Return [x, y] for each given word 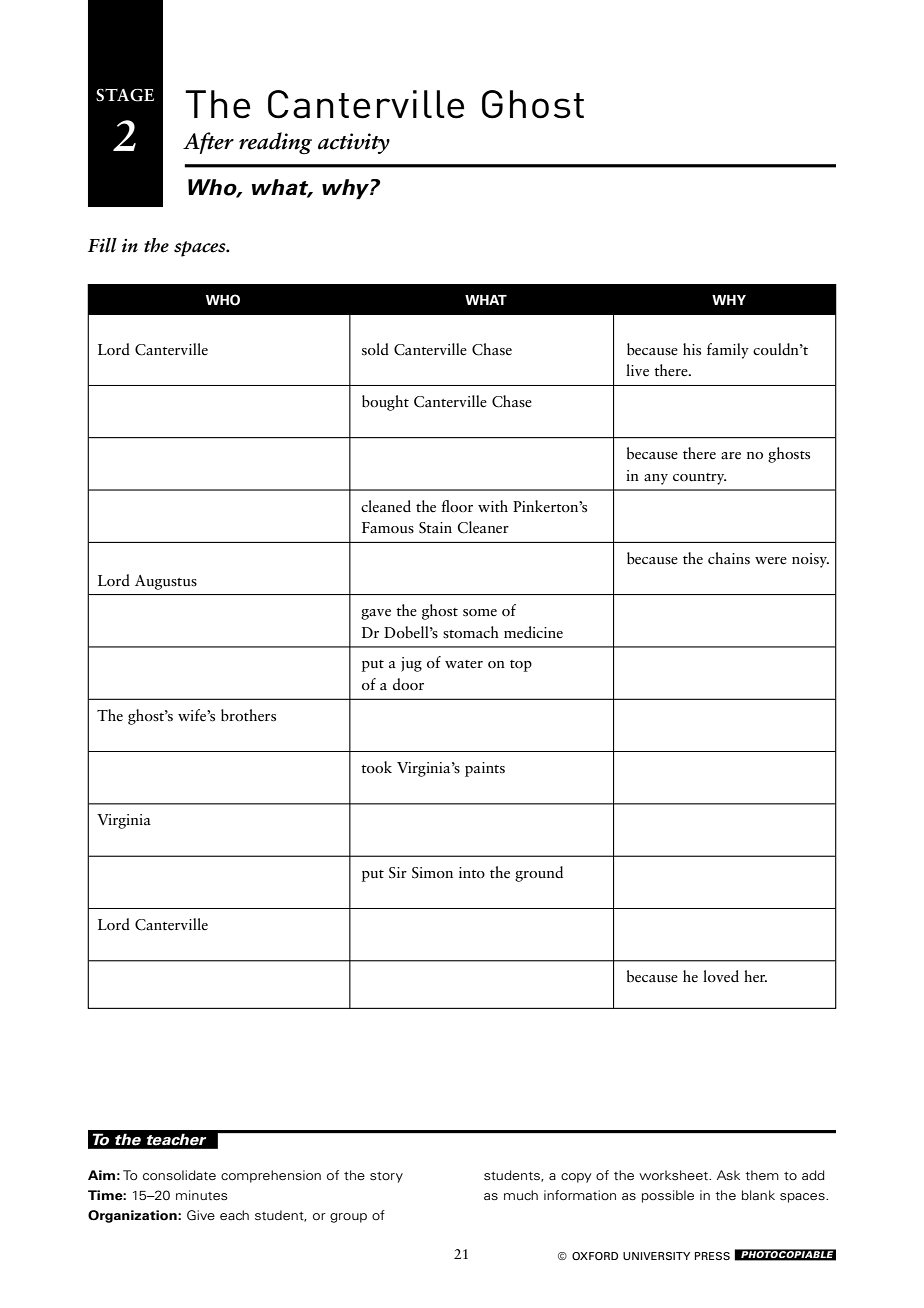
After [208, 143]
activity [354, 143]
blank [758, 1195]
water [464, 664]
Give [201, 1215]
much [521, 1195]
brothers [248, 715]
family [728, 351]
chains [729, 558]
